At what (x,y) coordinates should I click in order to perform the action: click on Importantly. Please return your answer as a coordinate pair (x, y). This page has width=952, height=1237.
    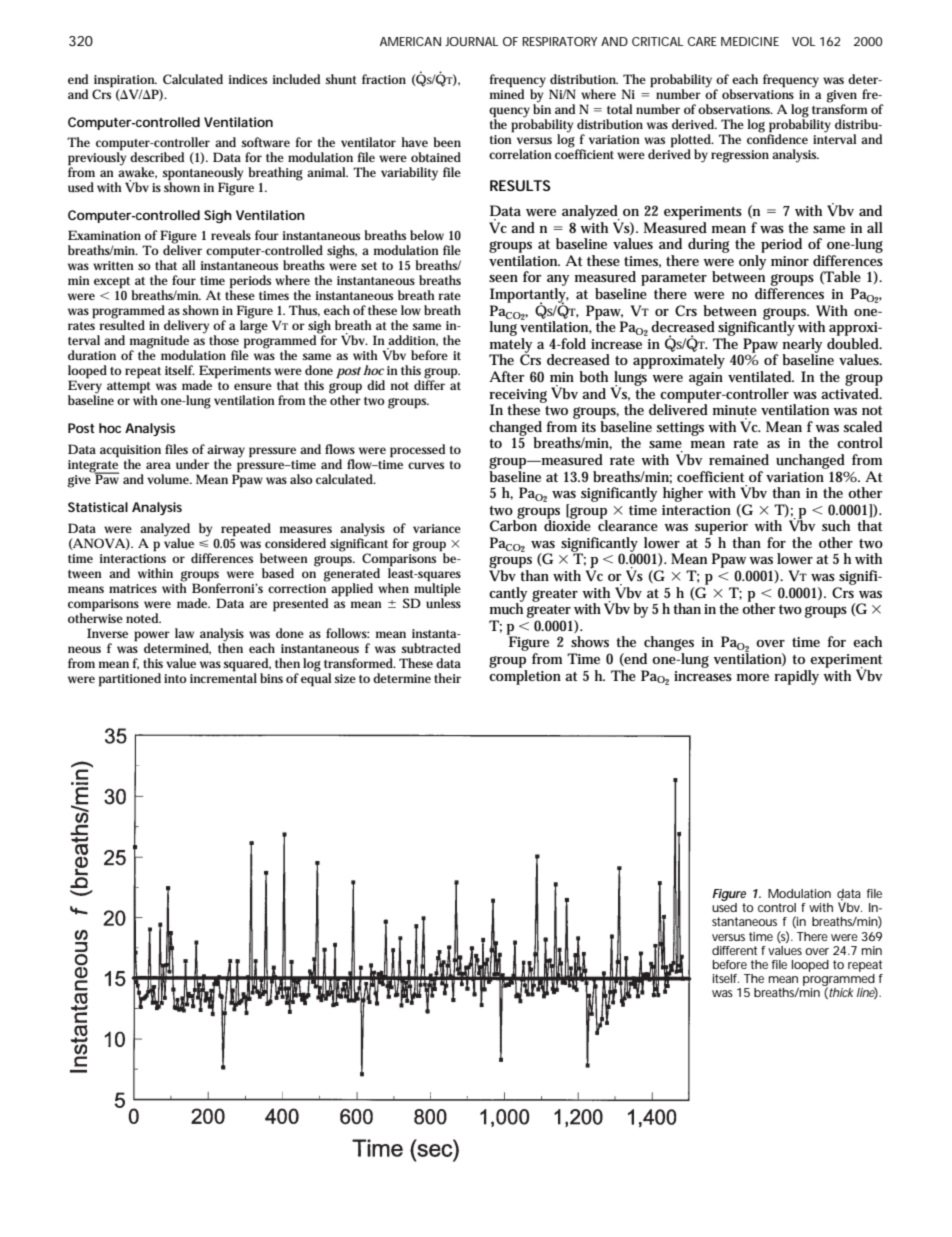
    Looking at the image, I should click on (529, 296).
